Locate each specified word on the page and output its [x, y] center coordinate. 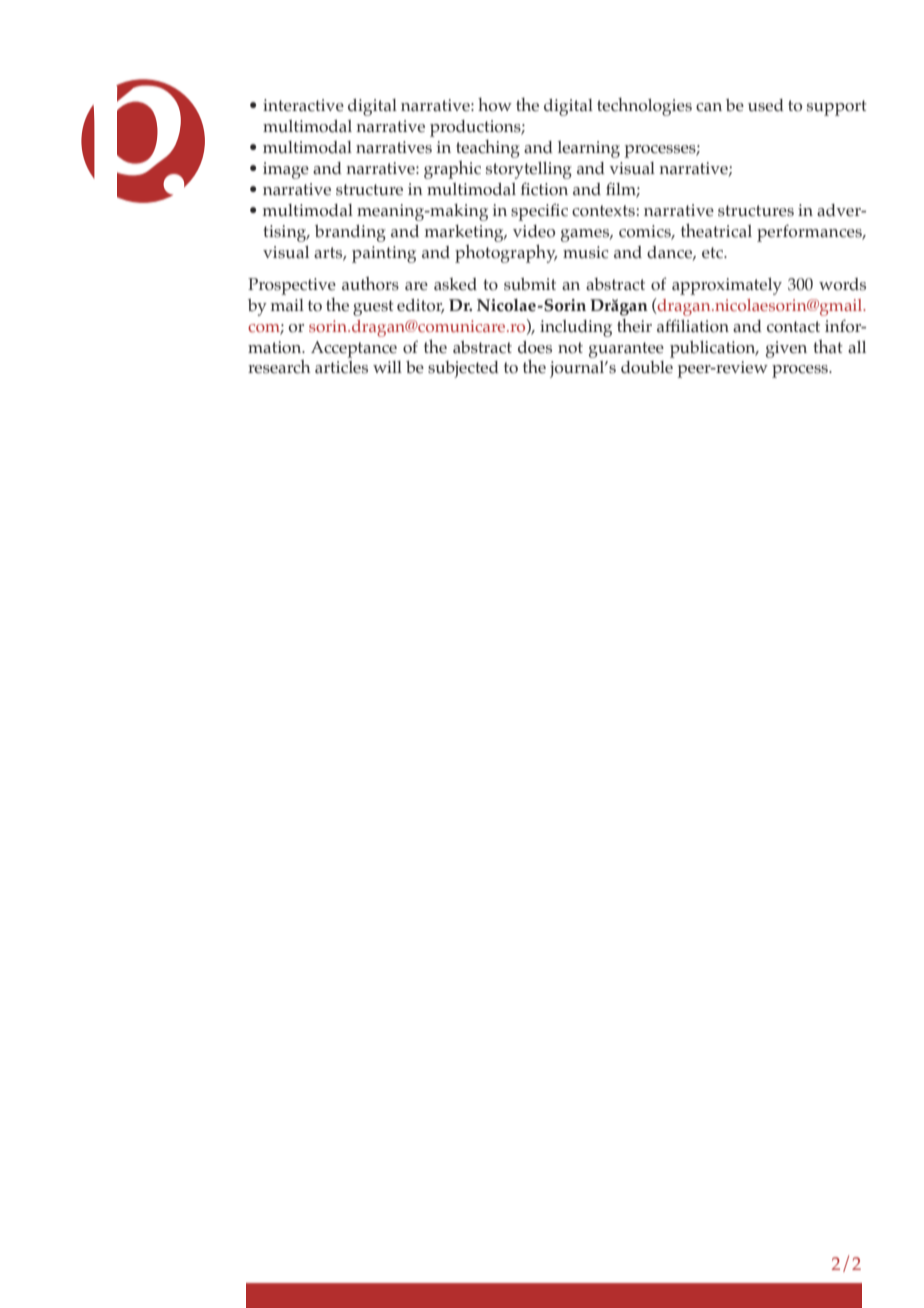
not [570, 348]
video [534, 231]
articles [341, 367]
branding [350, 233]
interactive [303, 105]
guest [373, 308]
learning [589, 149]
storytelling [529, 170]
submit [530, 284]
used [766, 105]
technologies [644, 107]
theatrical [716, 230]
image [286, 170]
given [786, 349]
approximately [727, 286]
